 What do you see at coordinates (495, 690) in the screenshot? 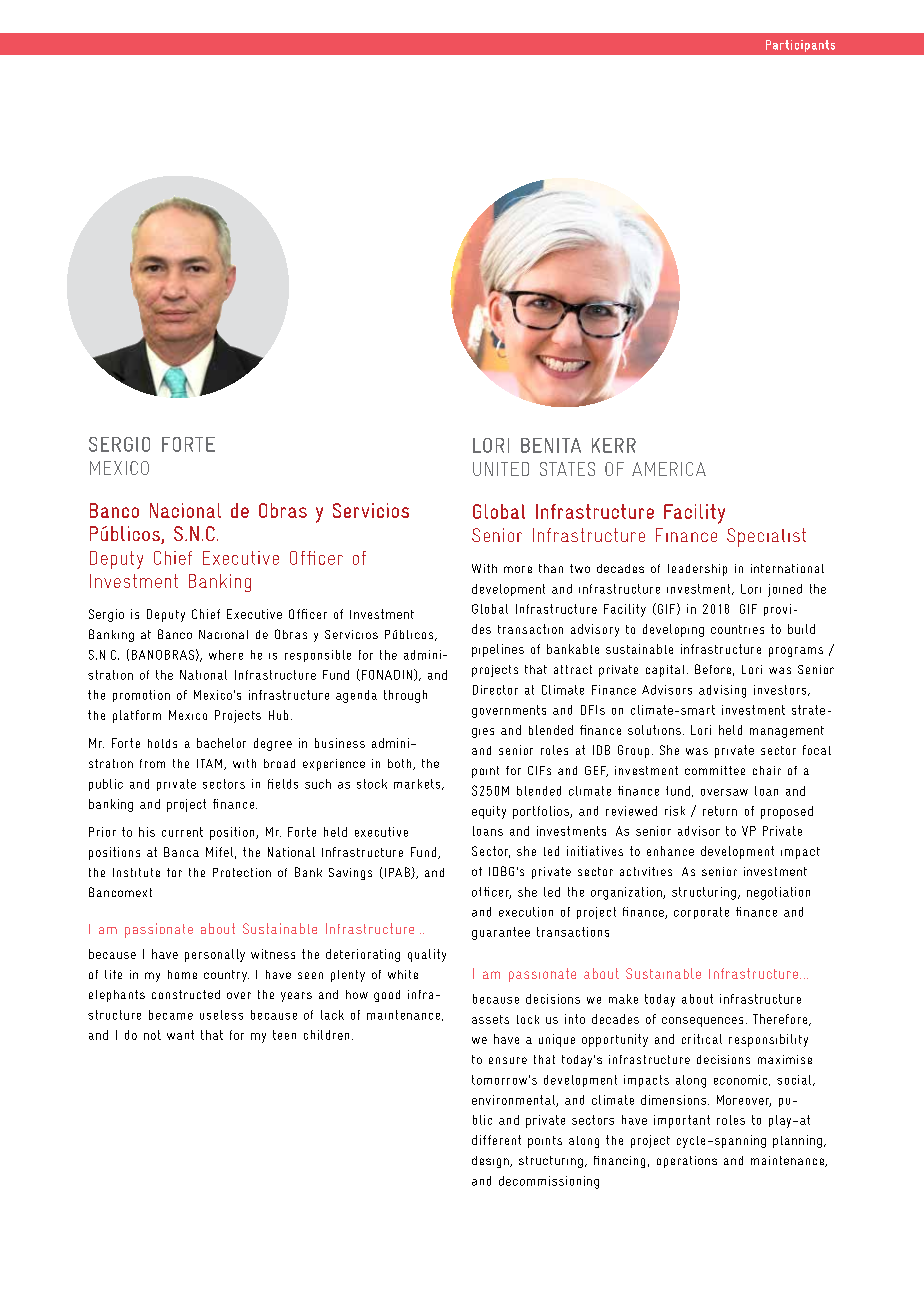
I see `Director` at bounding box center [495, 690].
